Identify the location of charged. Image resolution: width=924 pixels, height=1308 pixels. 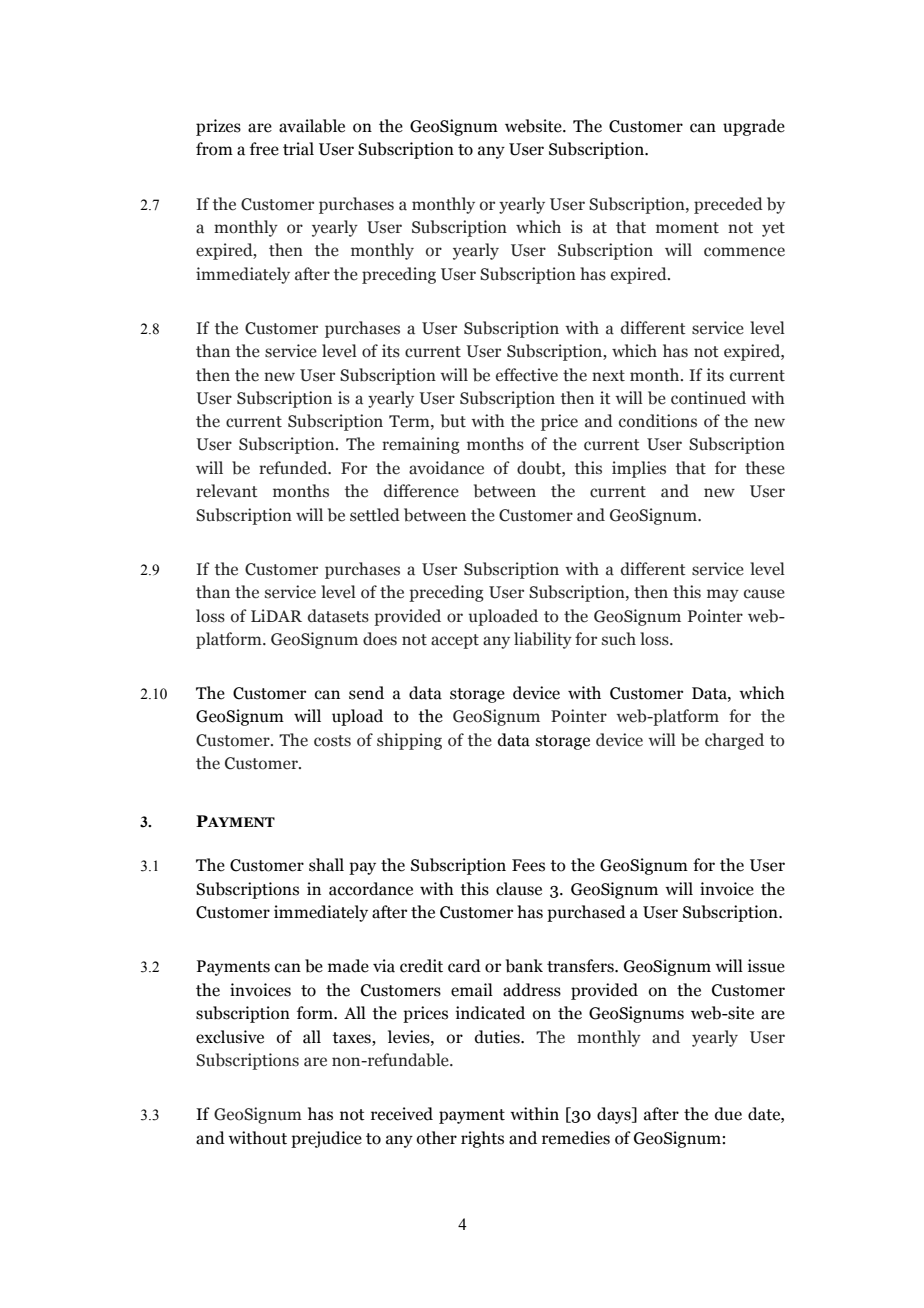
(734, 741).
